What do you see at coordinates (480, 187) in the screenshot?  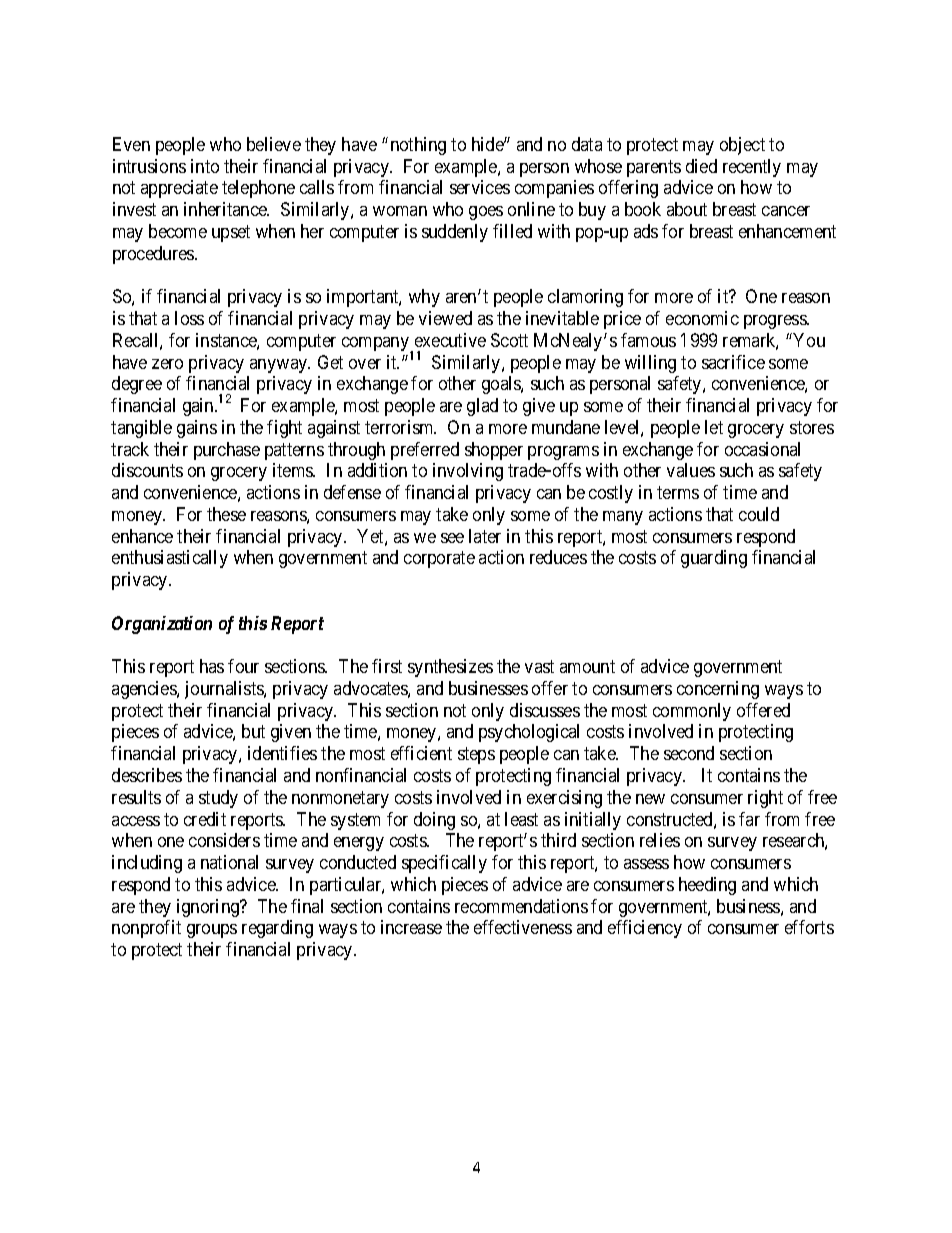 I see `services` at bounding box center [480, 187].
